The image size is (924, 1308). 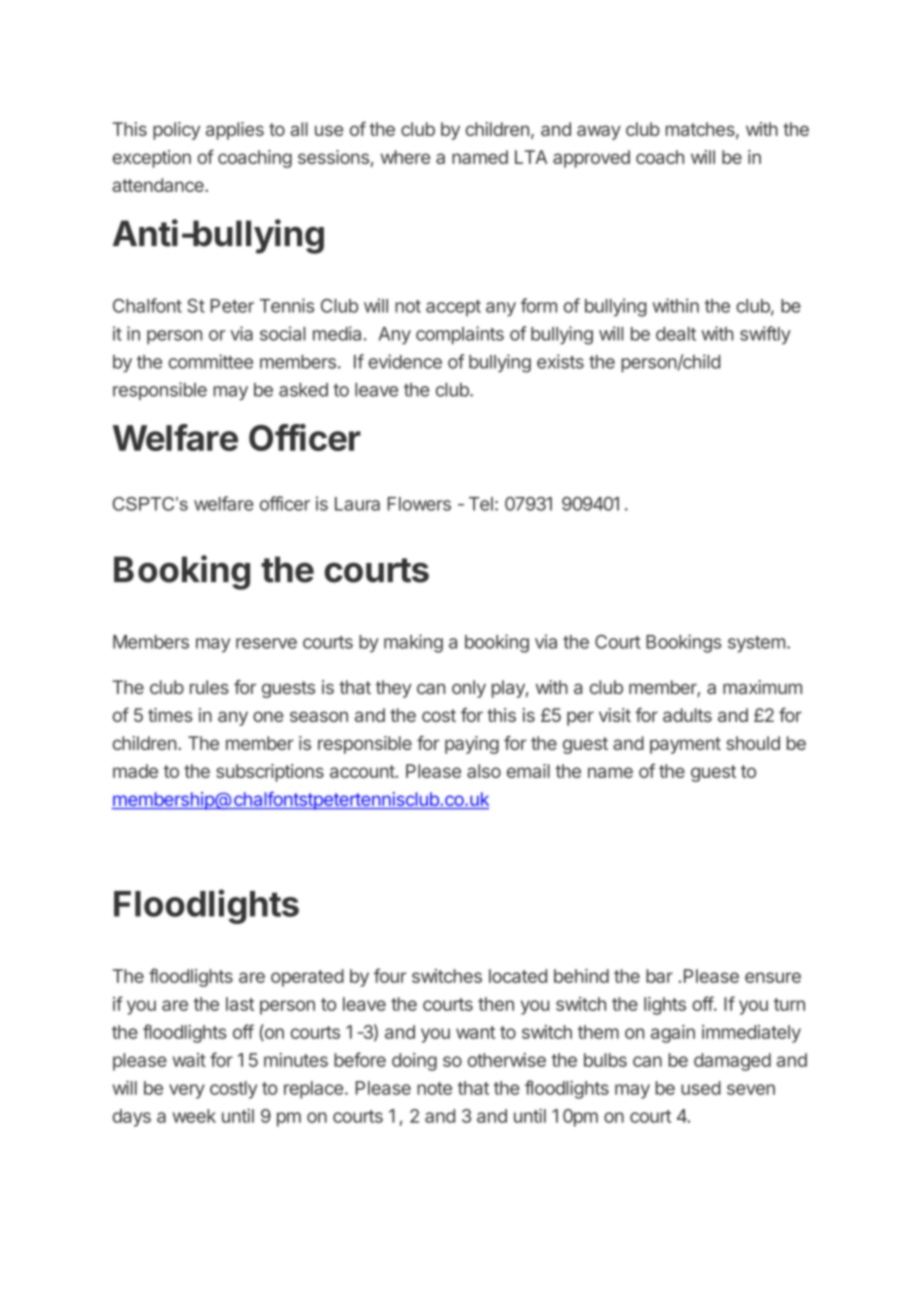 What do you see at coordinates (270, 773) in the image?
I see `subscriptions` at bounding box center [270, 773].
